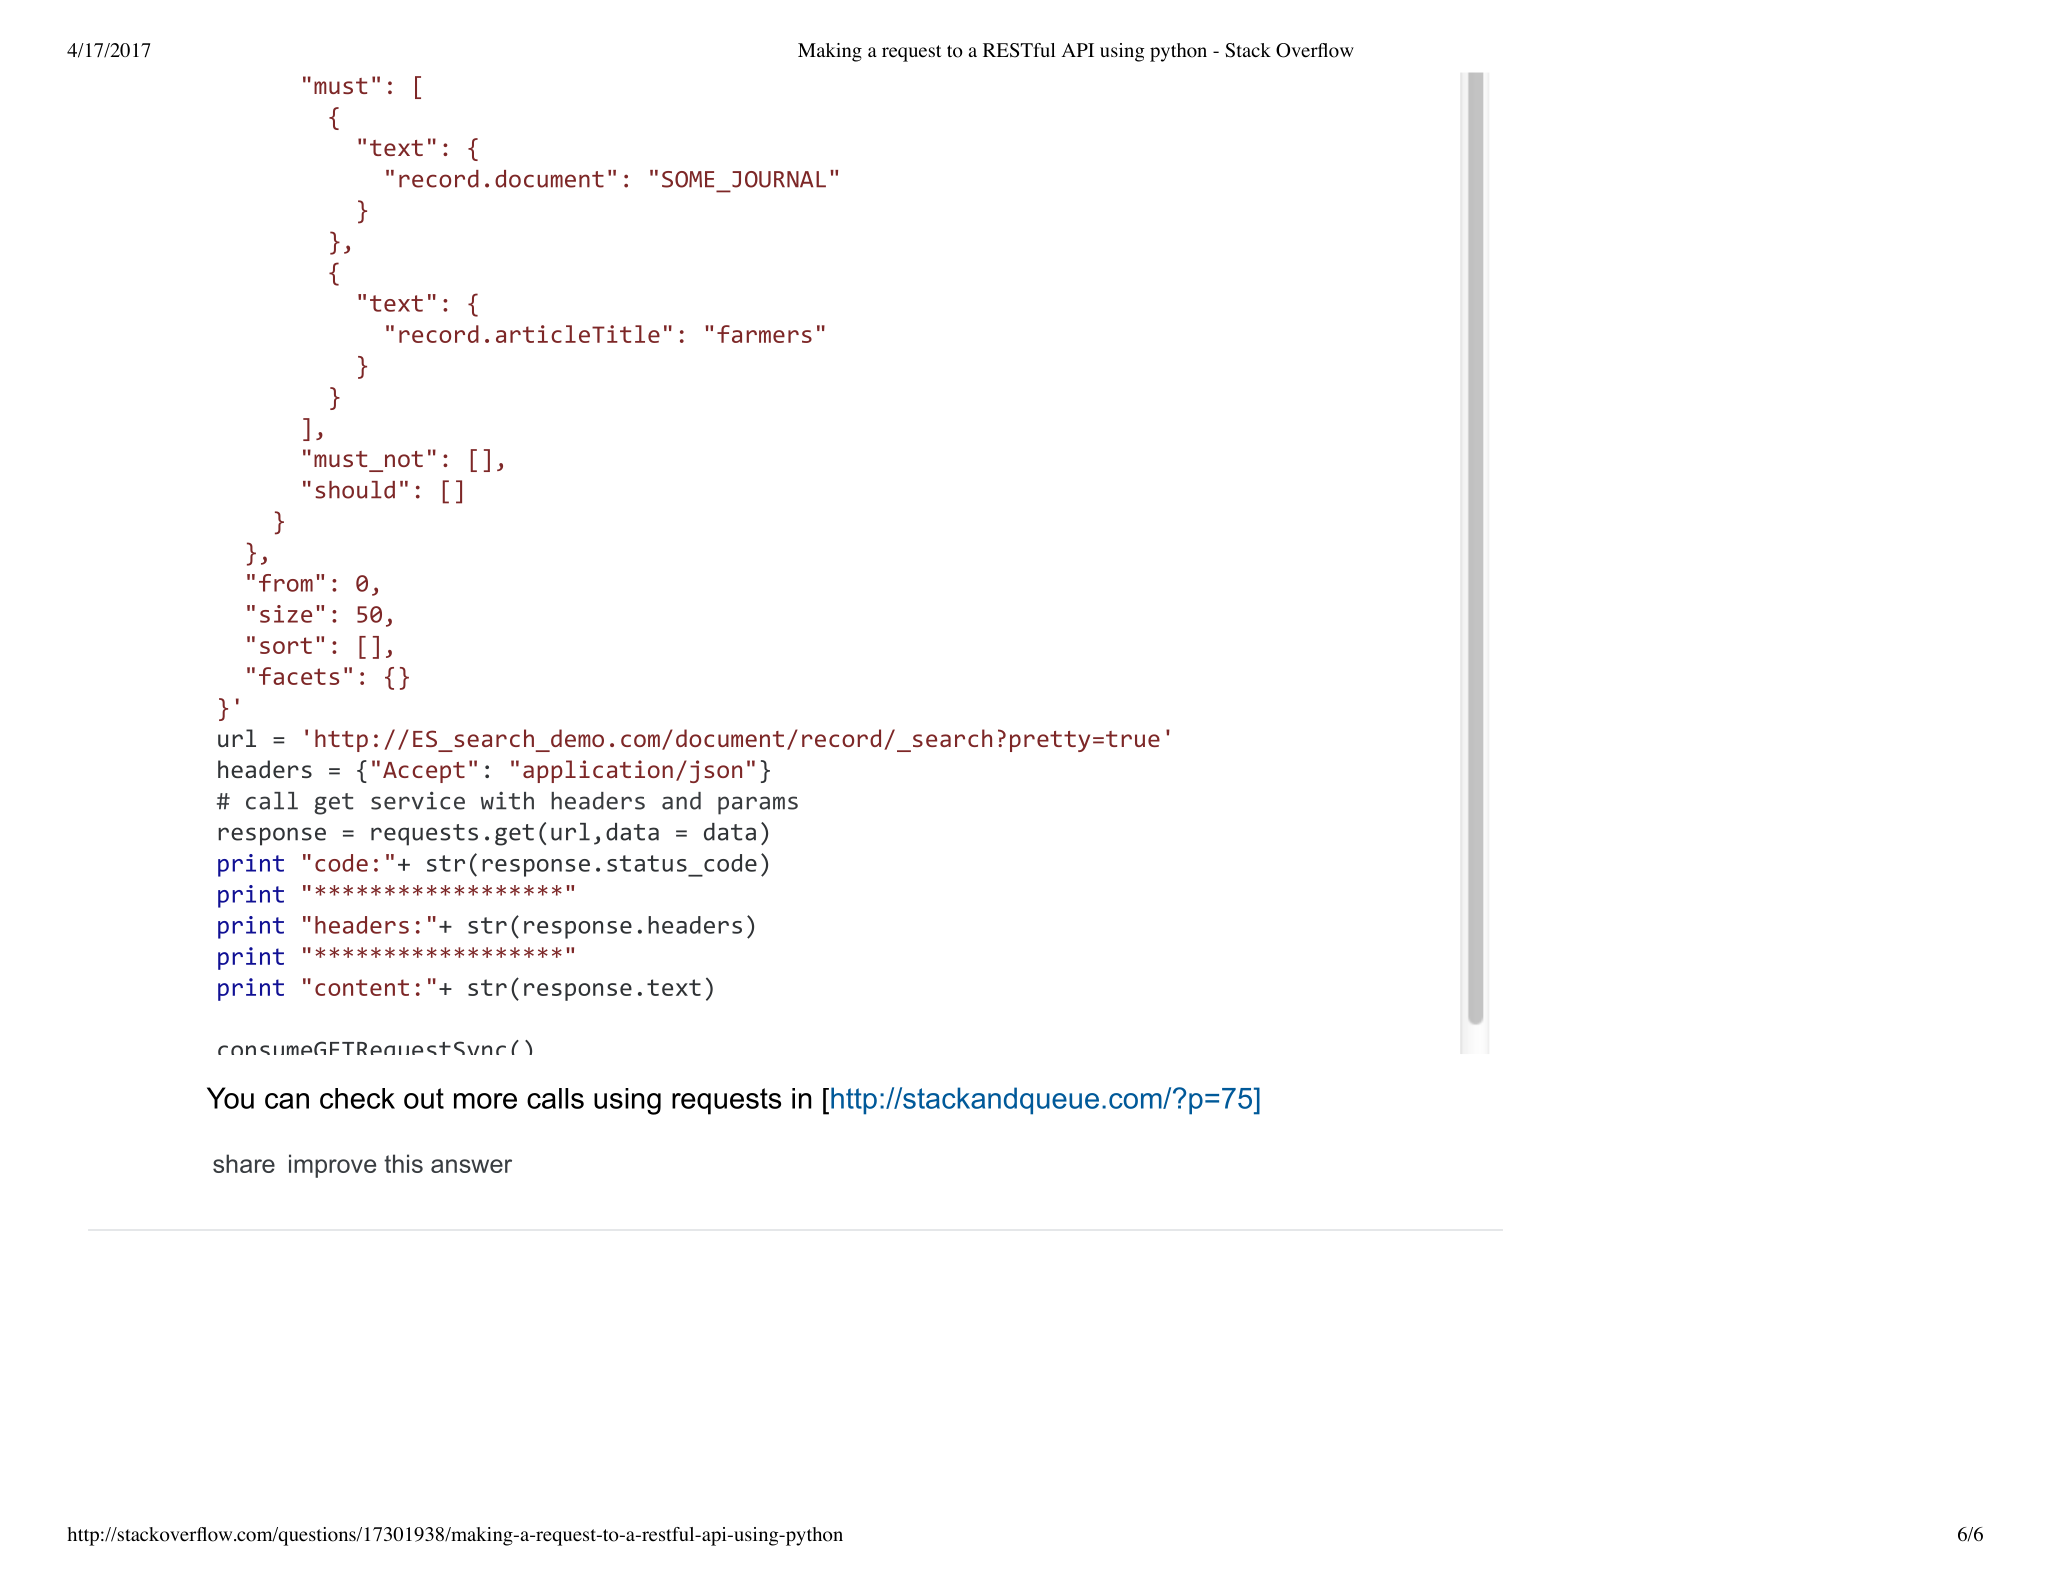 This document has width=2051, height=1585. I want to click on farmers, so click(764, 334).
